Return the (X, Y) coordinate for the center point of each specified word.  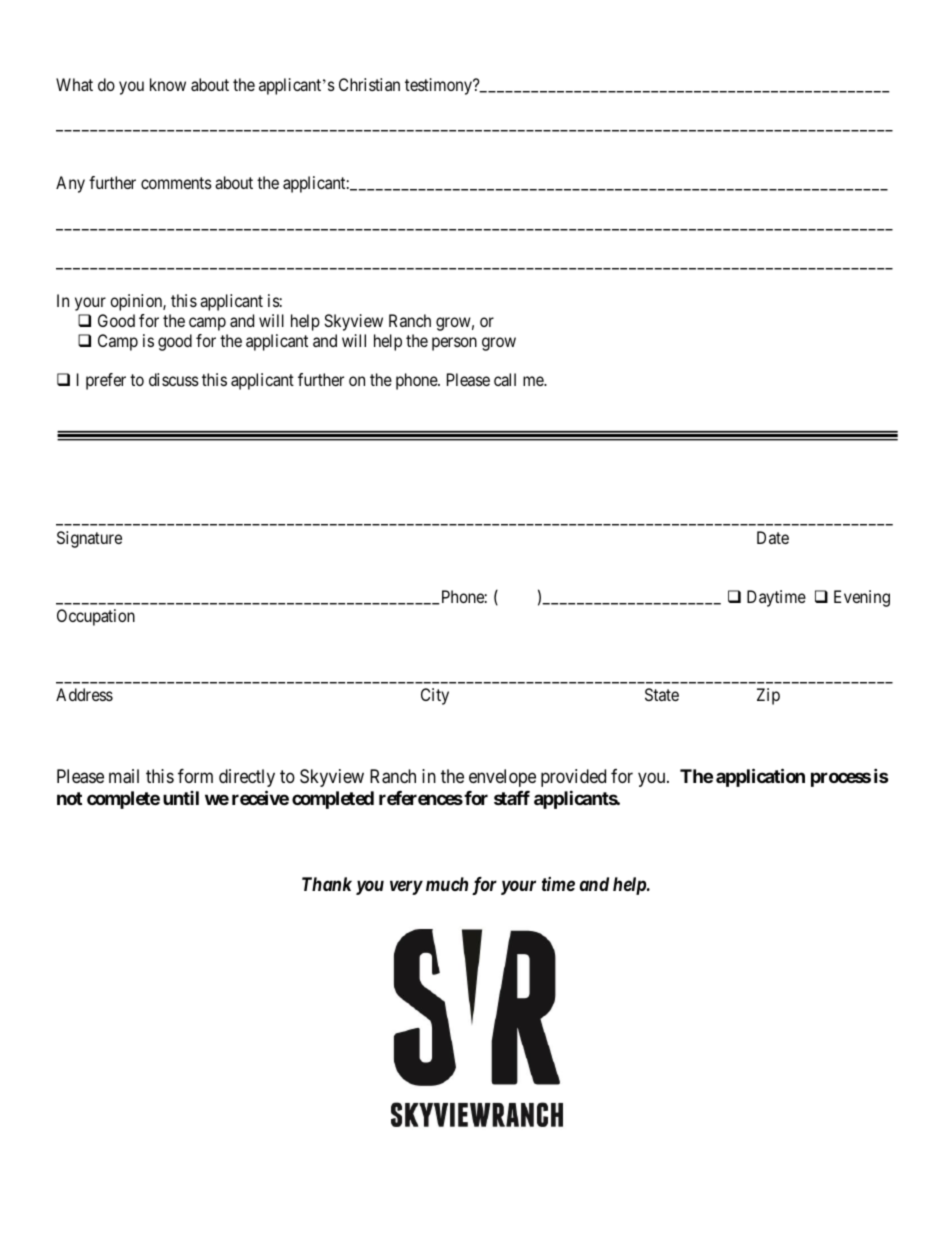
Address (84, 694)
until (181, 798)
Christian (369, 84)
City (435, 696)
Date (773, 537)
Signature (89, 539)
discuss (174, 379)
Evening (862, 598)
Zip (768, 696)
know (168, 84)
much (447, 884)
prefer (106, 381)
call (505, 379)
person (454, 344)
